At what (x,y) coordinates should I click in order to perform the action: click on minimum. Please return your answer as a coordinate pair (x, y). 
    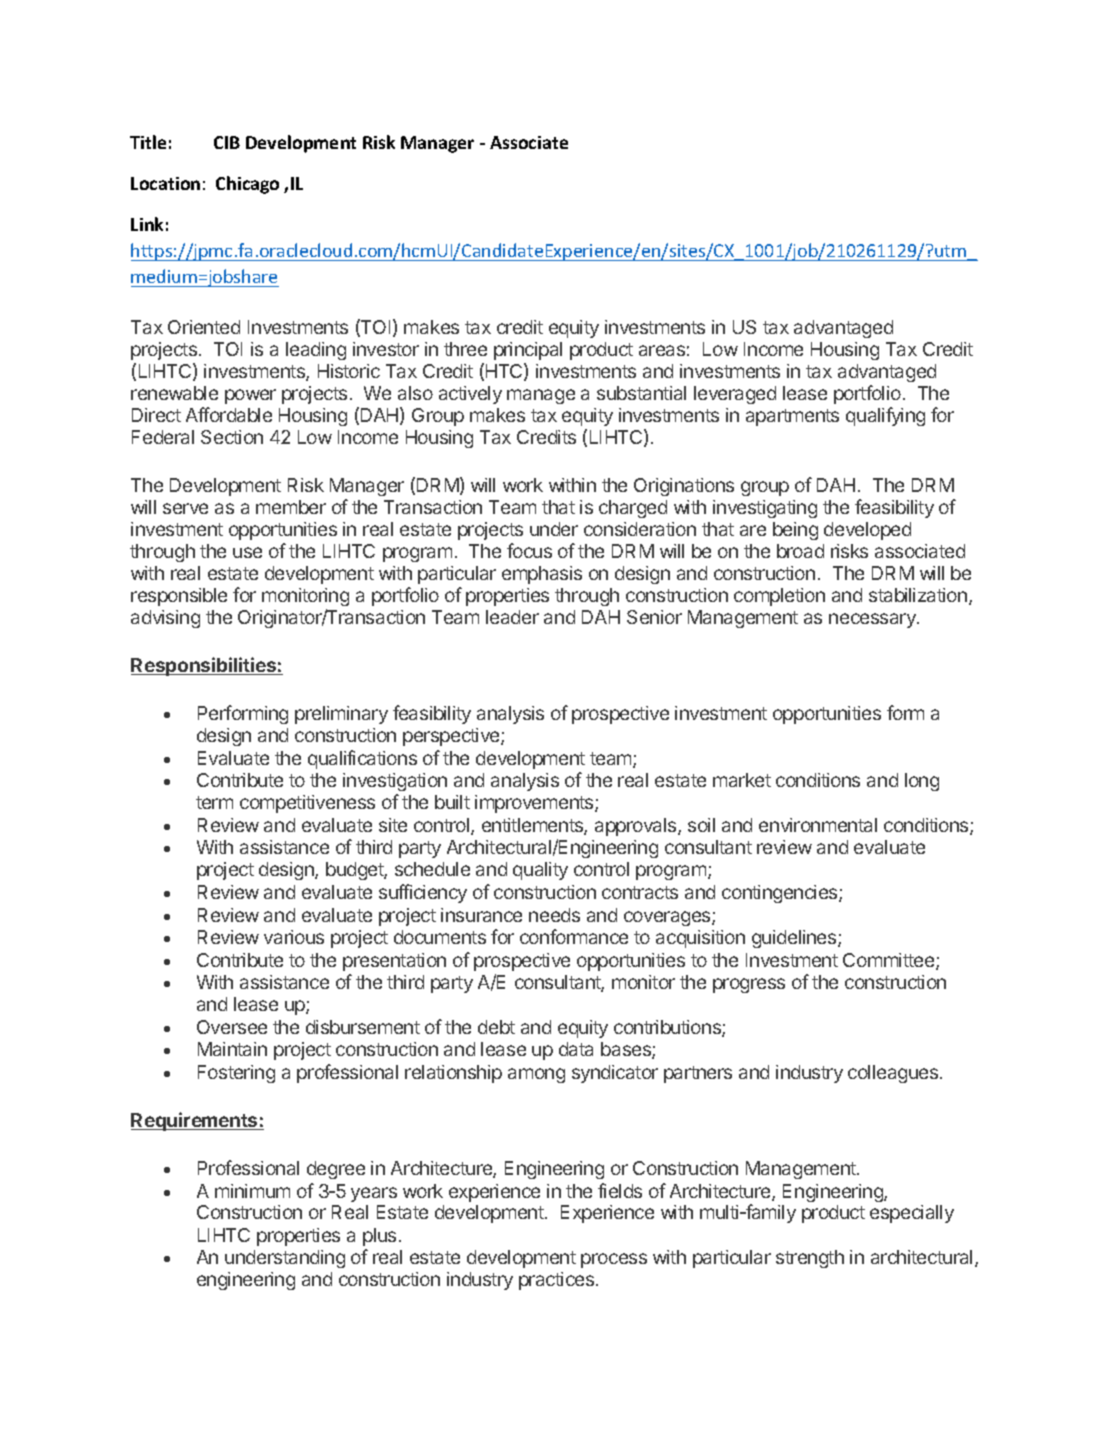
    Looking at the image, I should click on (252, 1191).
